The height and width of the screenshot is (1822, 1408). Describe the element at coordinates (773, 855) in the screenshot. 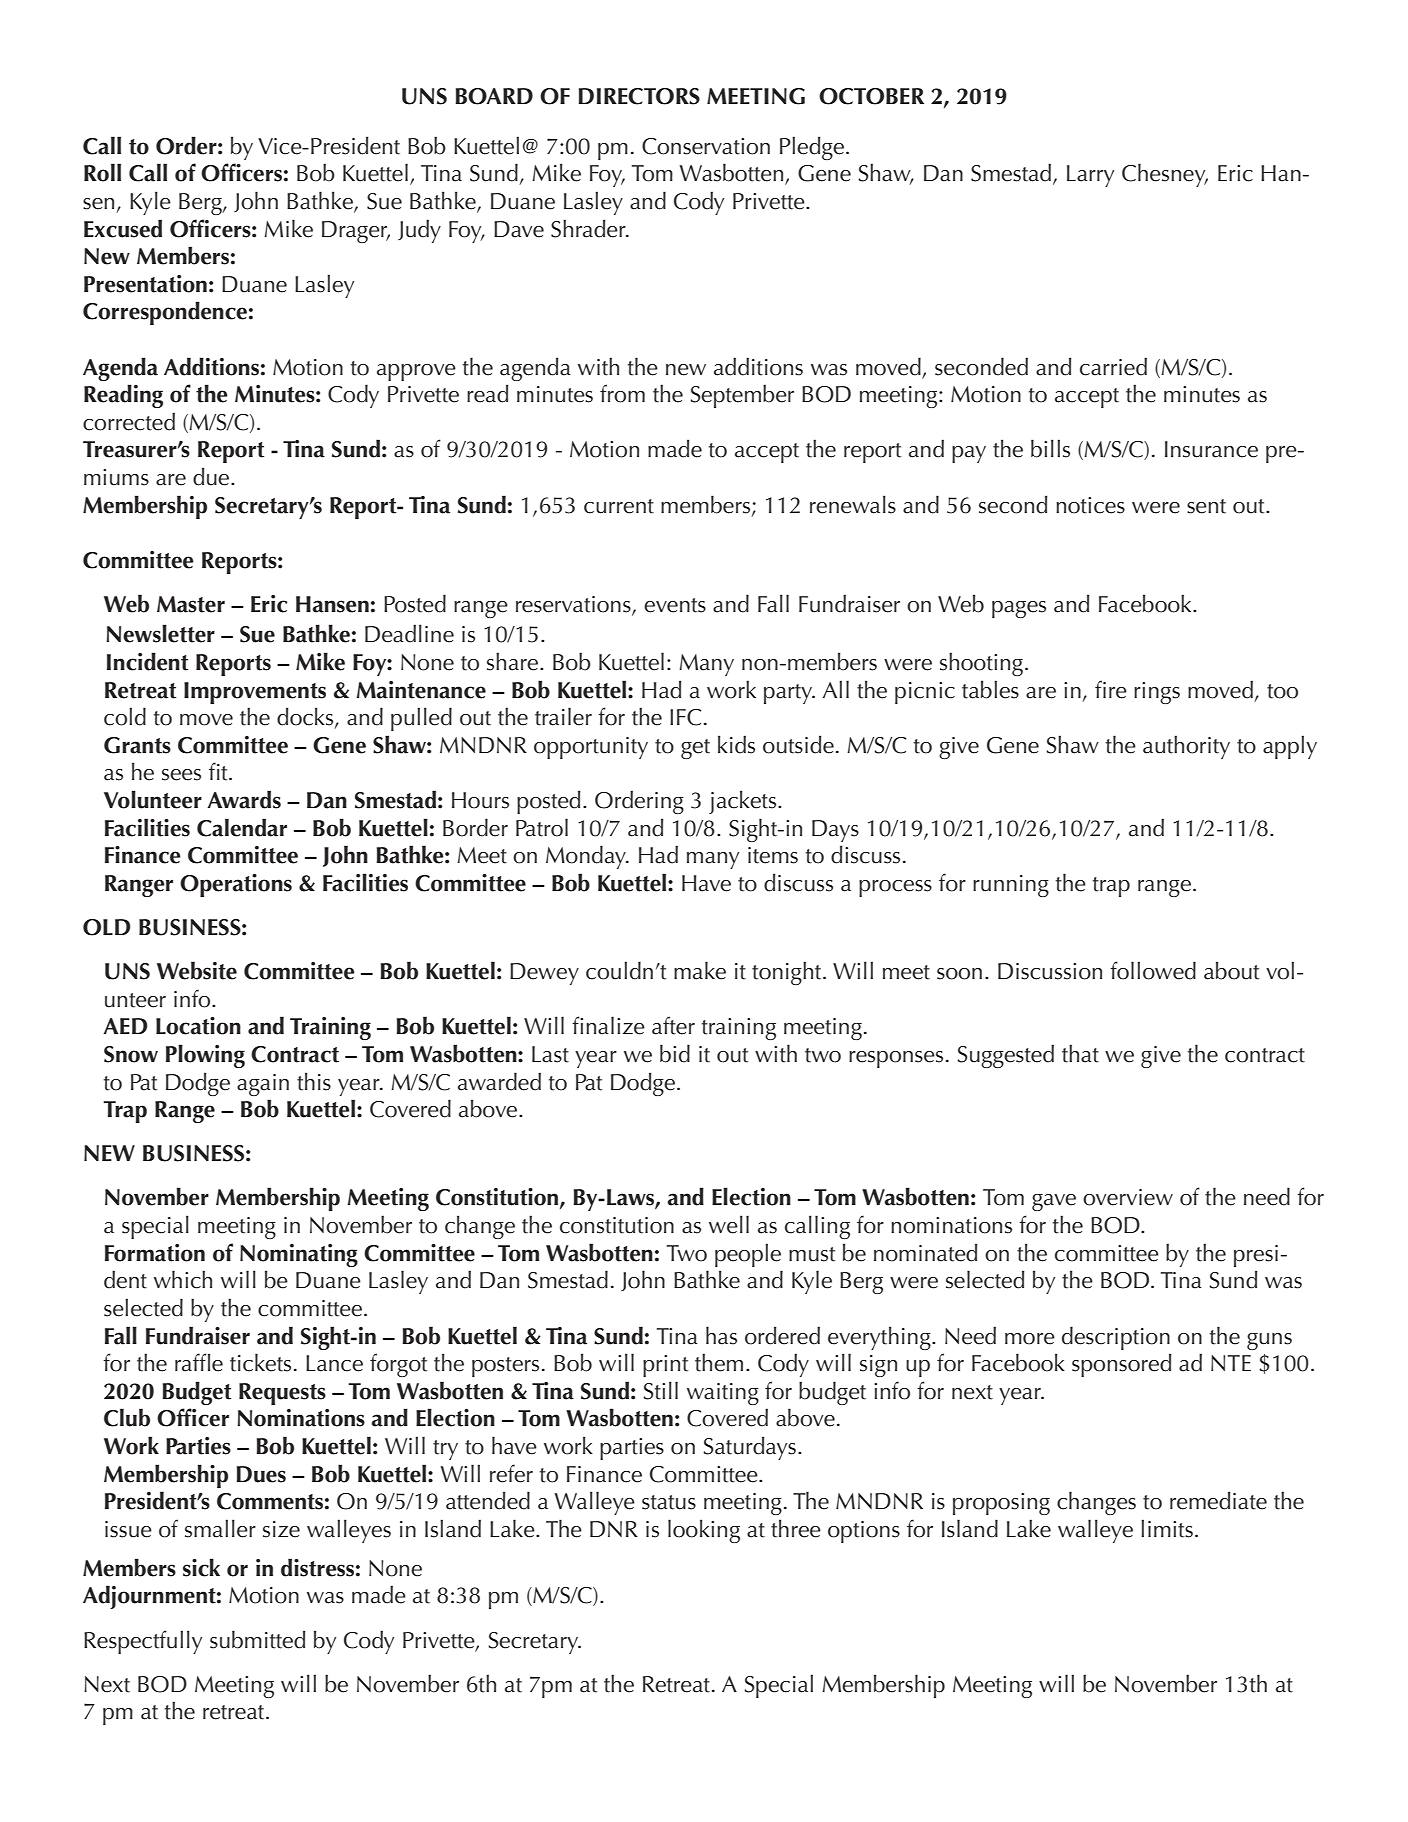

I see `items` at that location.
